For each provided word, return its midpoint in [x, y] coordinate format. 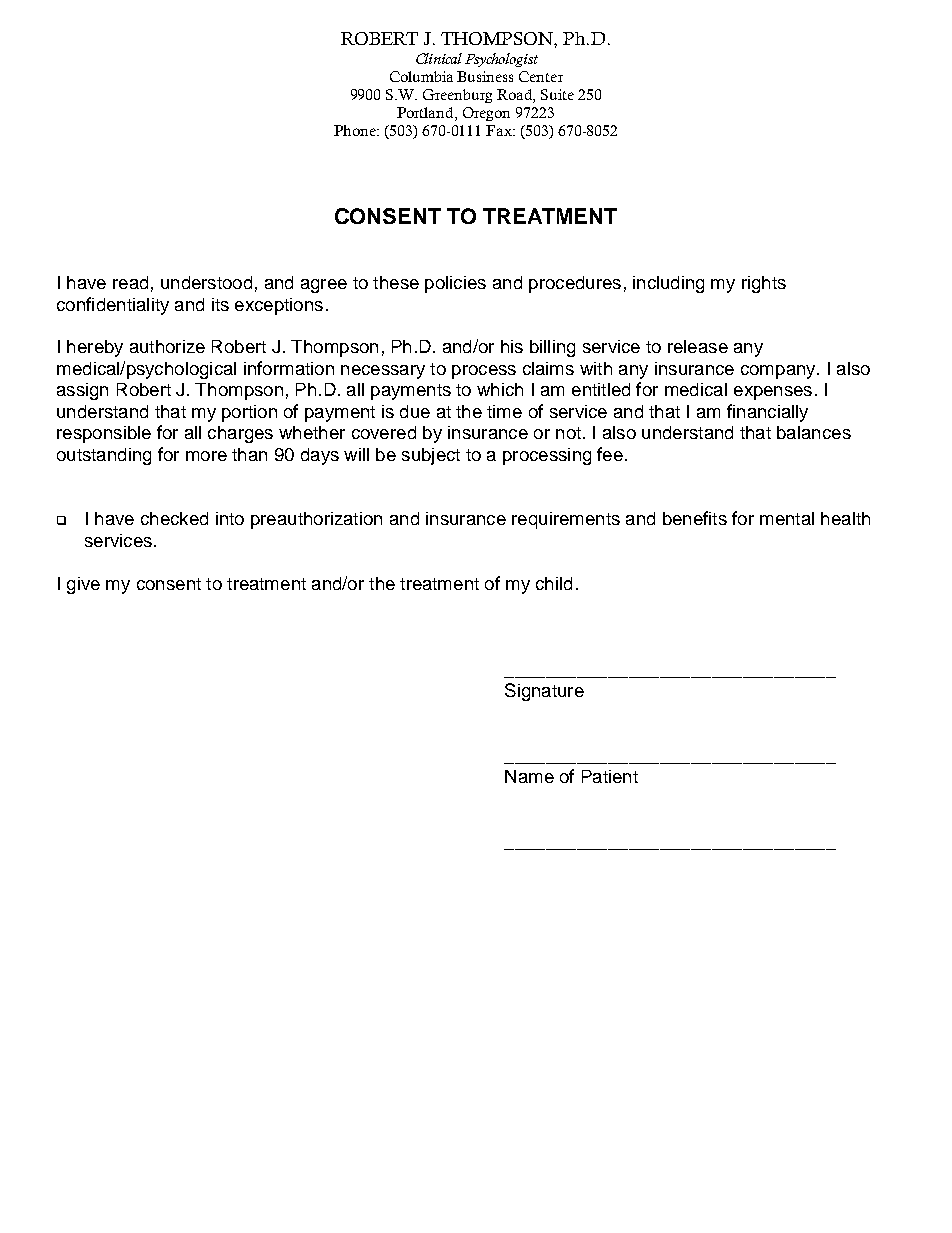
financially [767, 413]
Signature [544, 692]
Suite [557, 94]
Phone [356, 130]
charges [240, 434]
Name [529, 776]
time [504, 411]
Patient [610, 776]
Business [485, 76]
